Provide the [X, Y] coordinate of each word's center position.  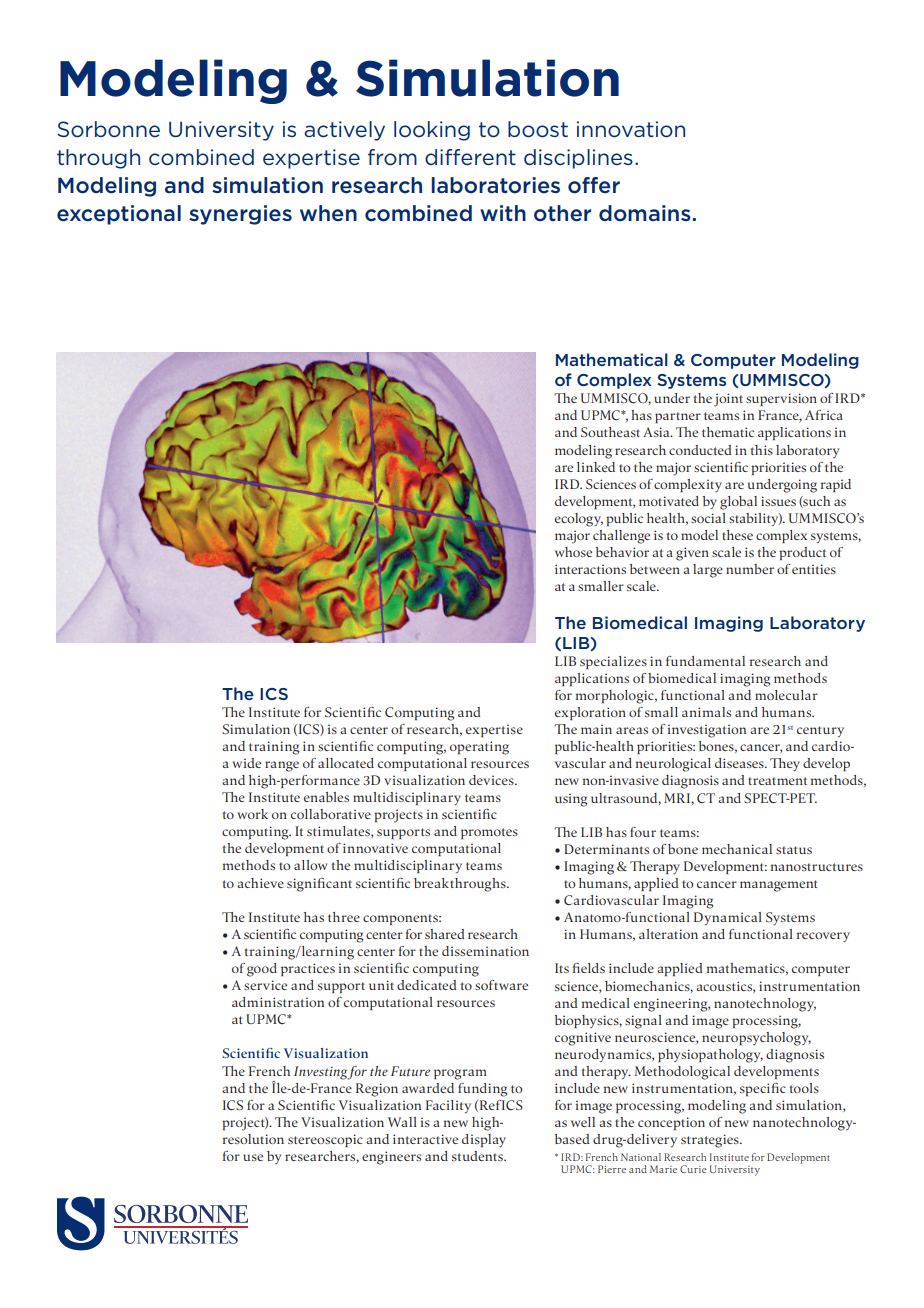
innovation [631, 129]
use [253, 1157]
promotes [489, 833]
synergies [240, 215]
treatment [777, 781]
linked [596, 467]
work [252, 814]
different [470, 157]
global [738, 503]
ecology [579, 520]
